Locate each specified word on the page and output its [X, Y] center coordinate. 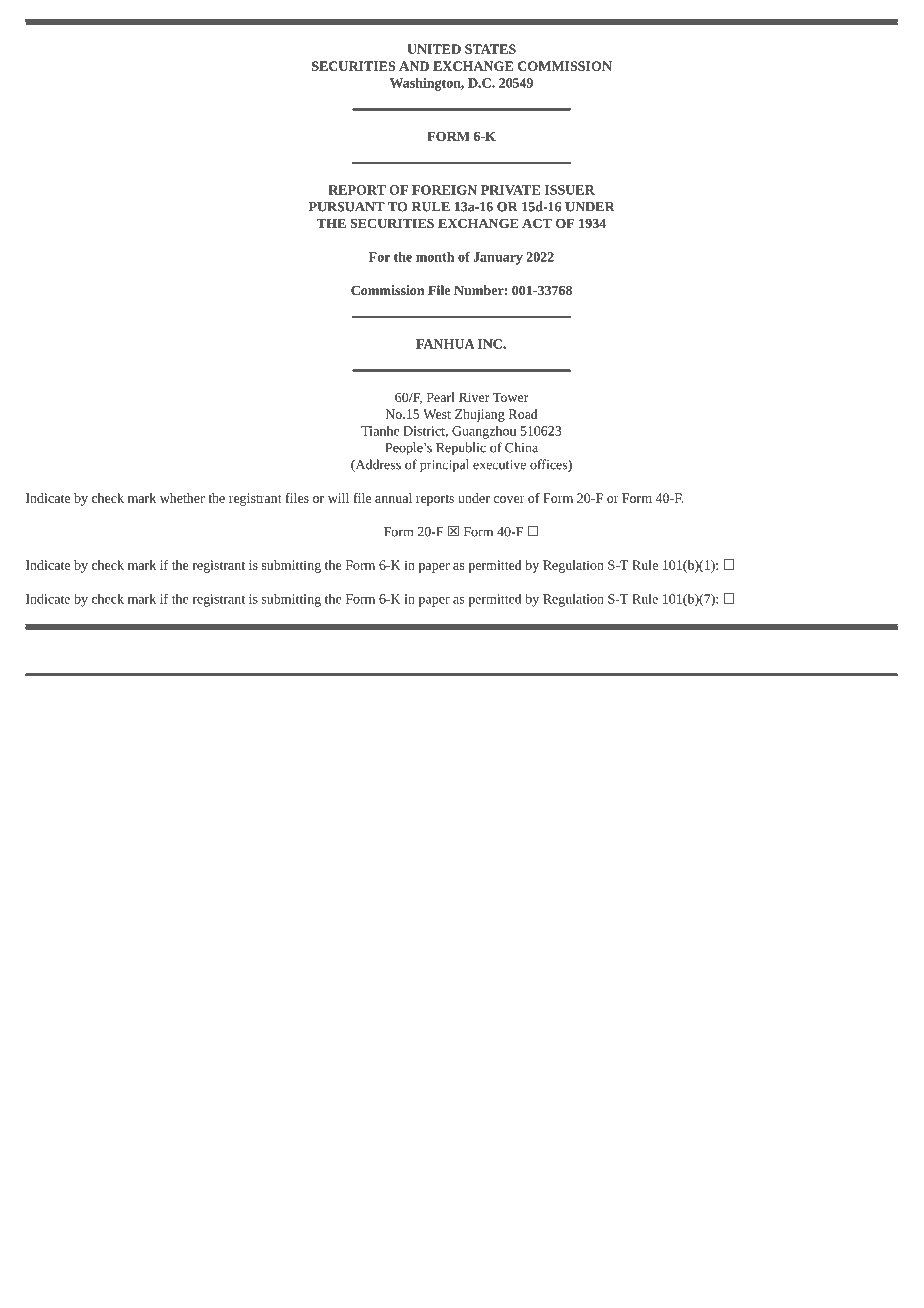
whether [182, 498]
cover [509, 499]
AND [414, 66]
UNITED [434, 49]
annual [393, 498]
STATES [490, 49]
